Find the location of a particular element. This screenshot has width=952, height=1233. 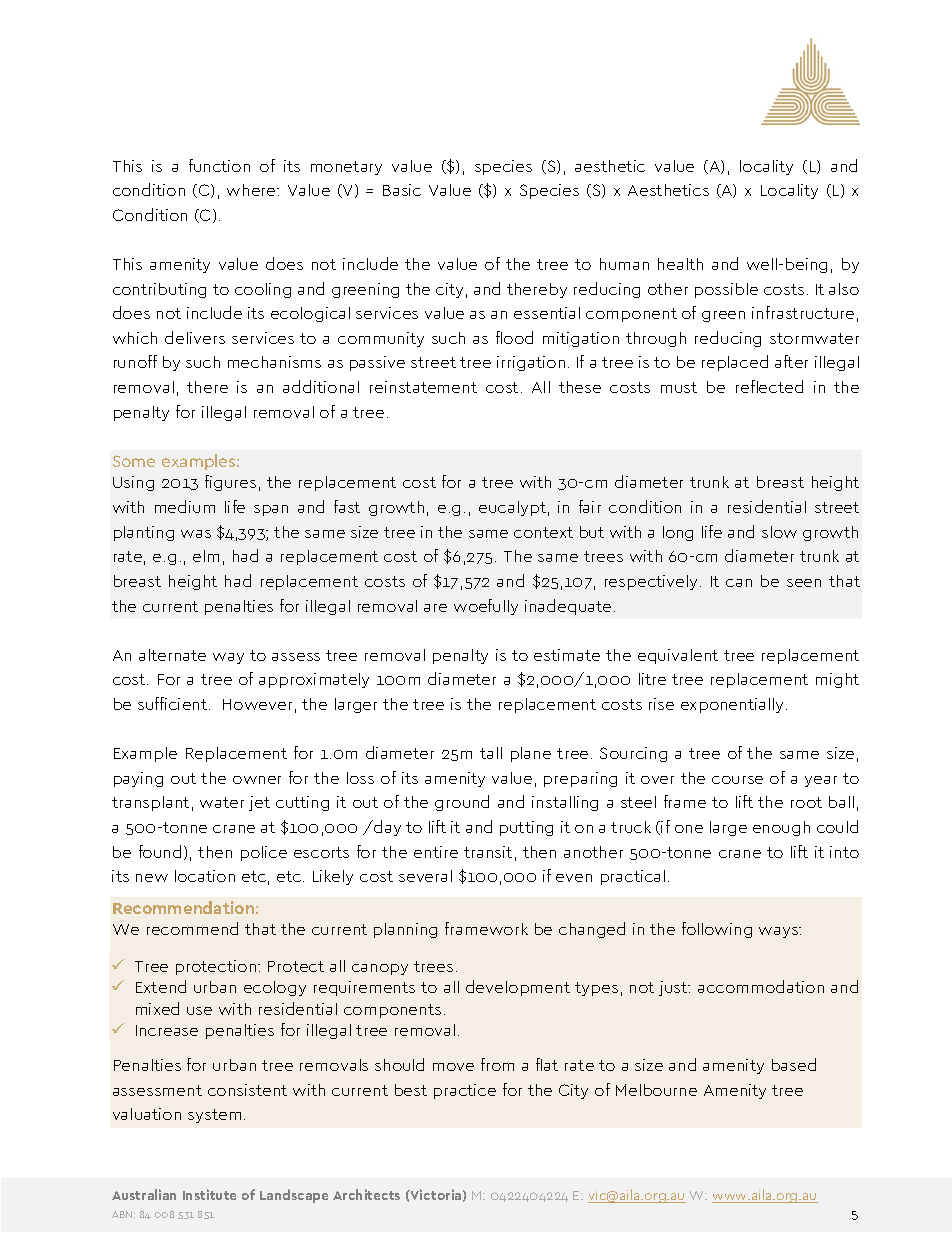

practice is located at coordinates (465, 1091).
